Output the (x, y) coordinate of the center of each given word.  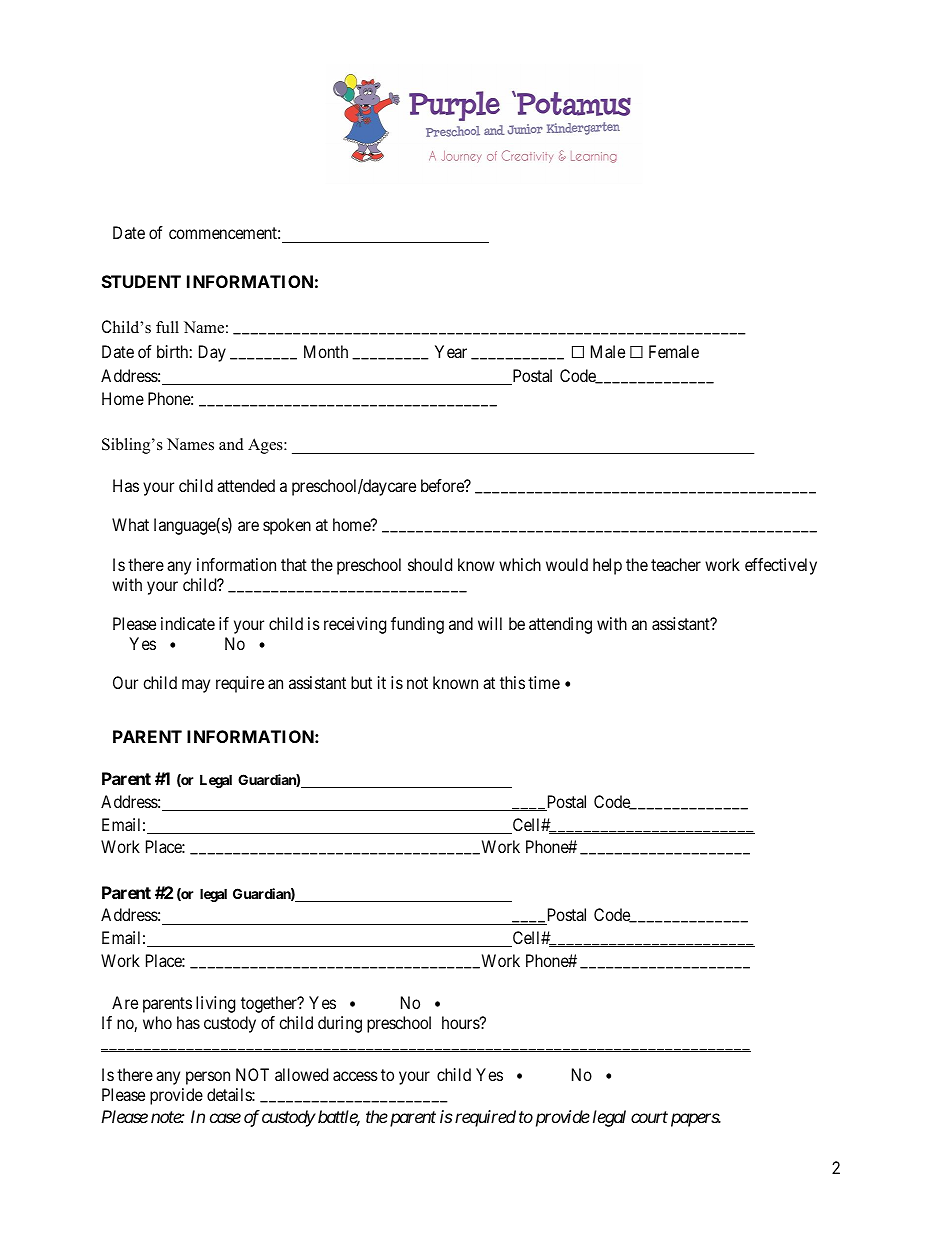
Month (326, 351)
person (208, 1078)
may (196, 686)
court (649, 1117)
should (430, 564)
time (544, 682)
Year (451, 351)
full (167, 327)
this (512, 682)
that (294, 564)
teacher (676, 564)
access (355, 1076)
